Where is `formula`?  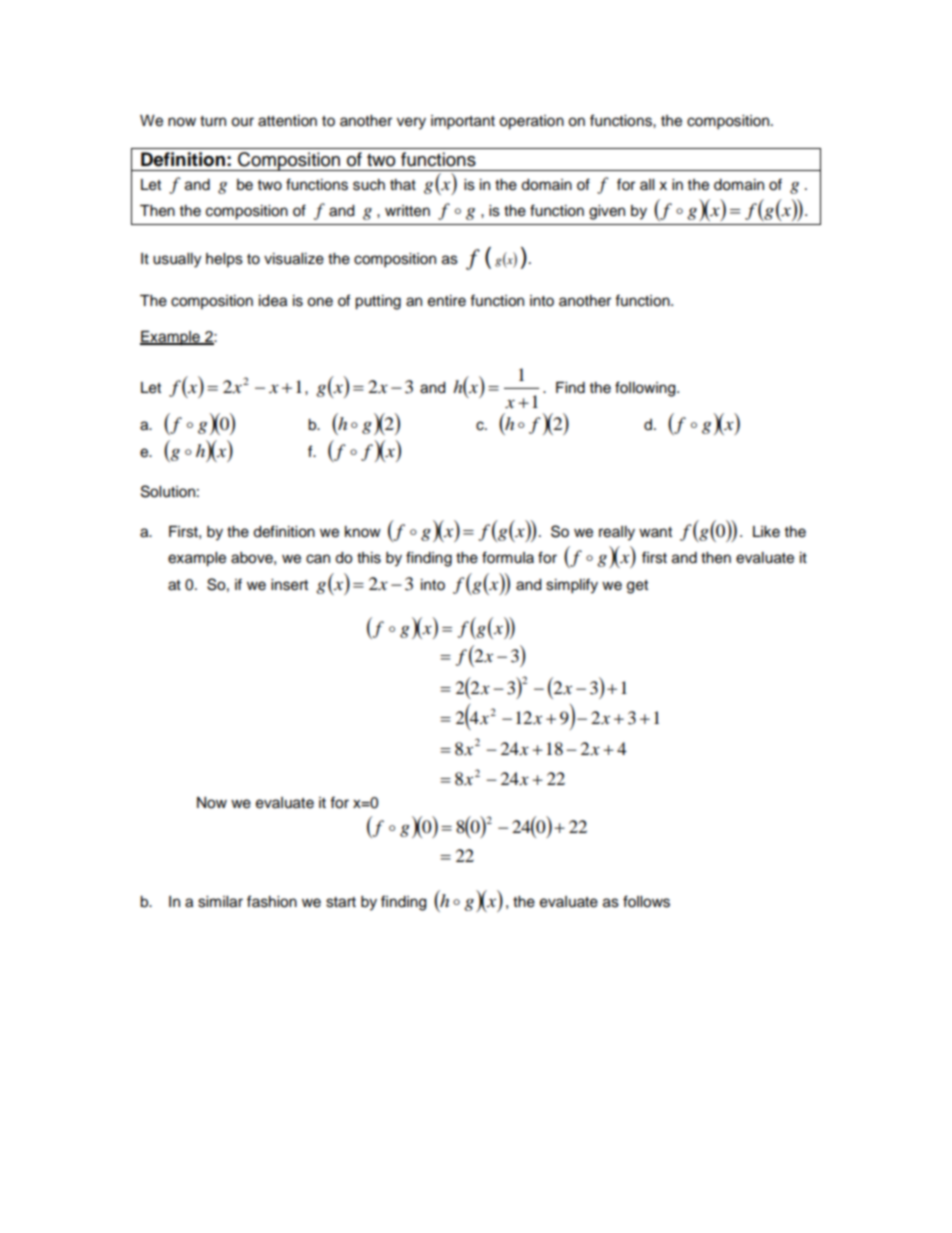 formula is located at coordinates (508, 557).
